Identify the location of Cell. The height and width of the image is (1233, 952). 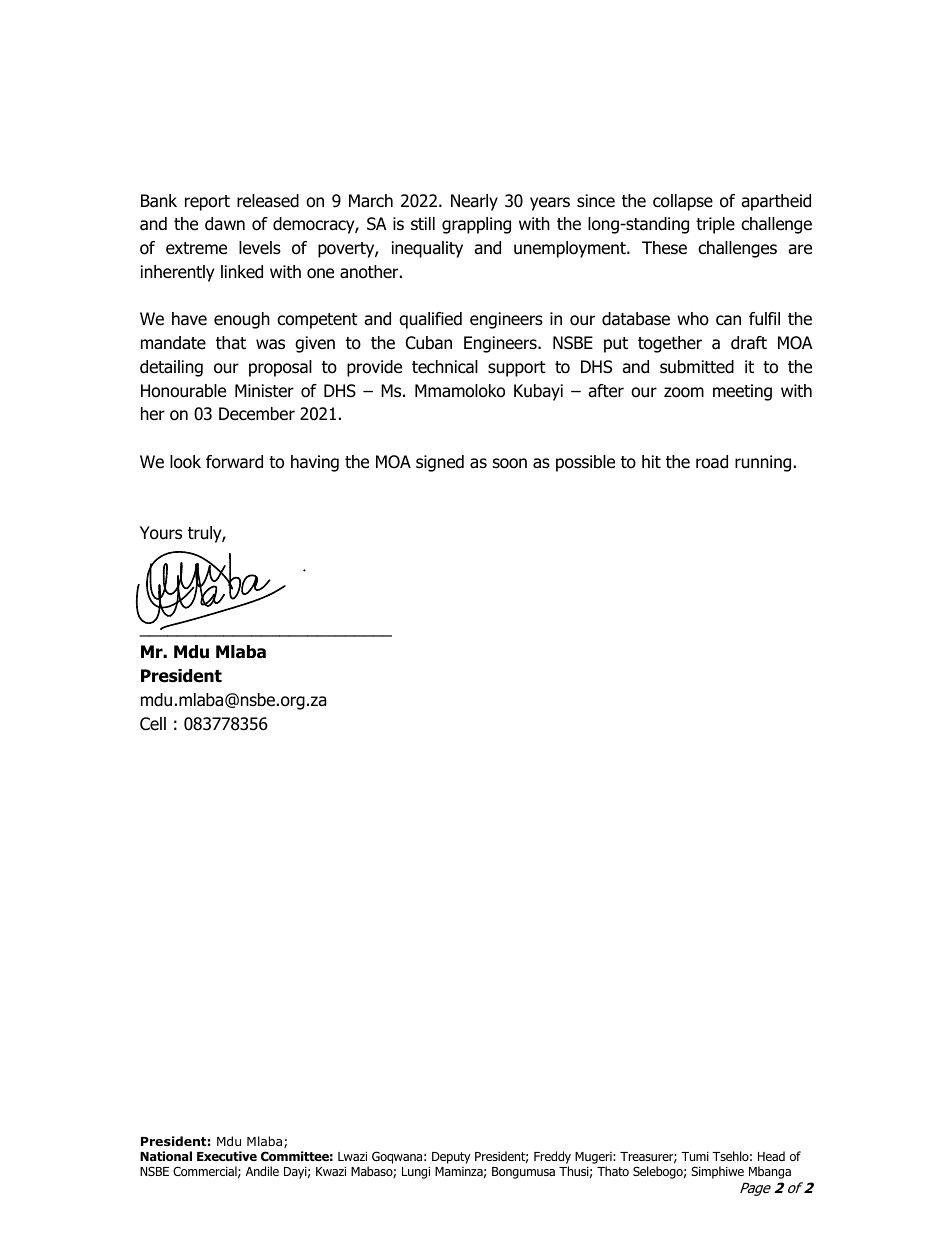
(153, 724).
